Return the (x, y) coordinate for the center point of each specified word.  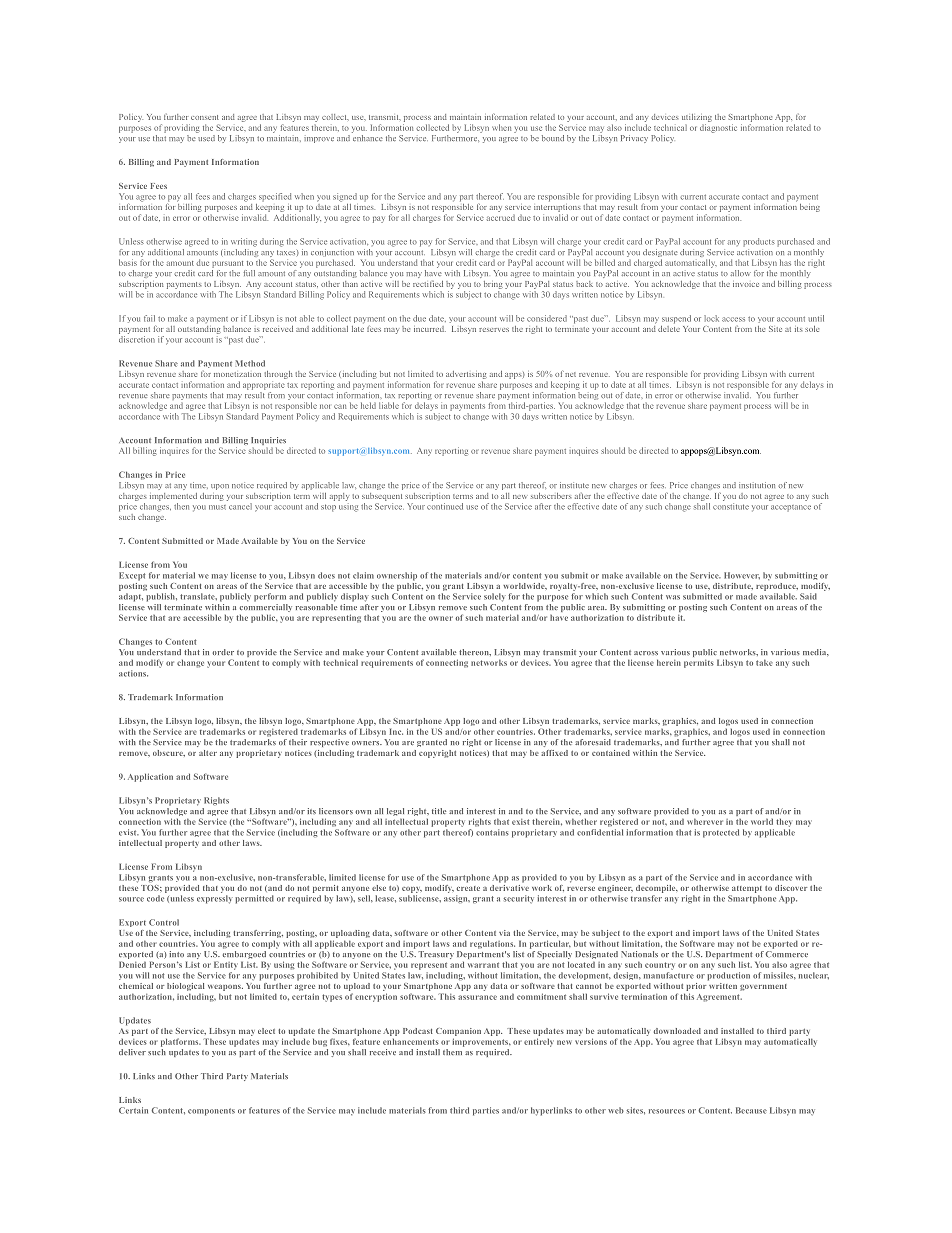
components (211, 1112)
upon (220, 487)
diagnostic (718, 128)
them (452, 1052)
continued (445, 506)
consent (205, 117)
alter (208, 753)
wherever (705, 821)
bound (553, 138)
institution (757, 485)
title (439, 811)
